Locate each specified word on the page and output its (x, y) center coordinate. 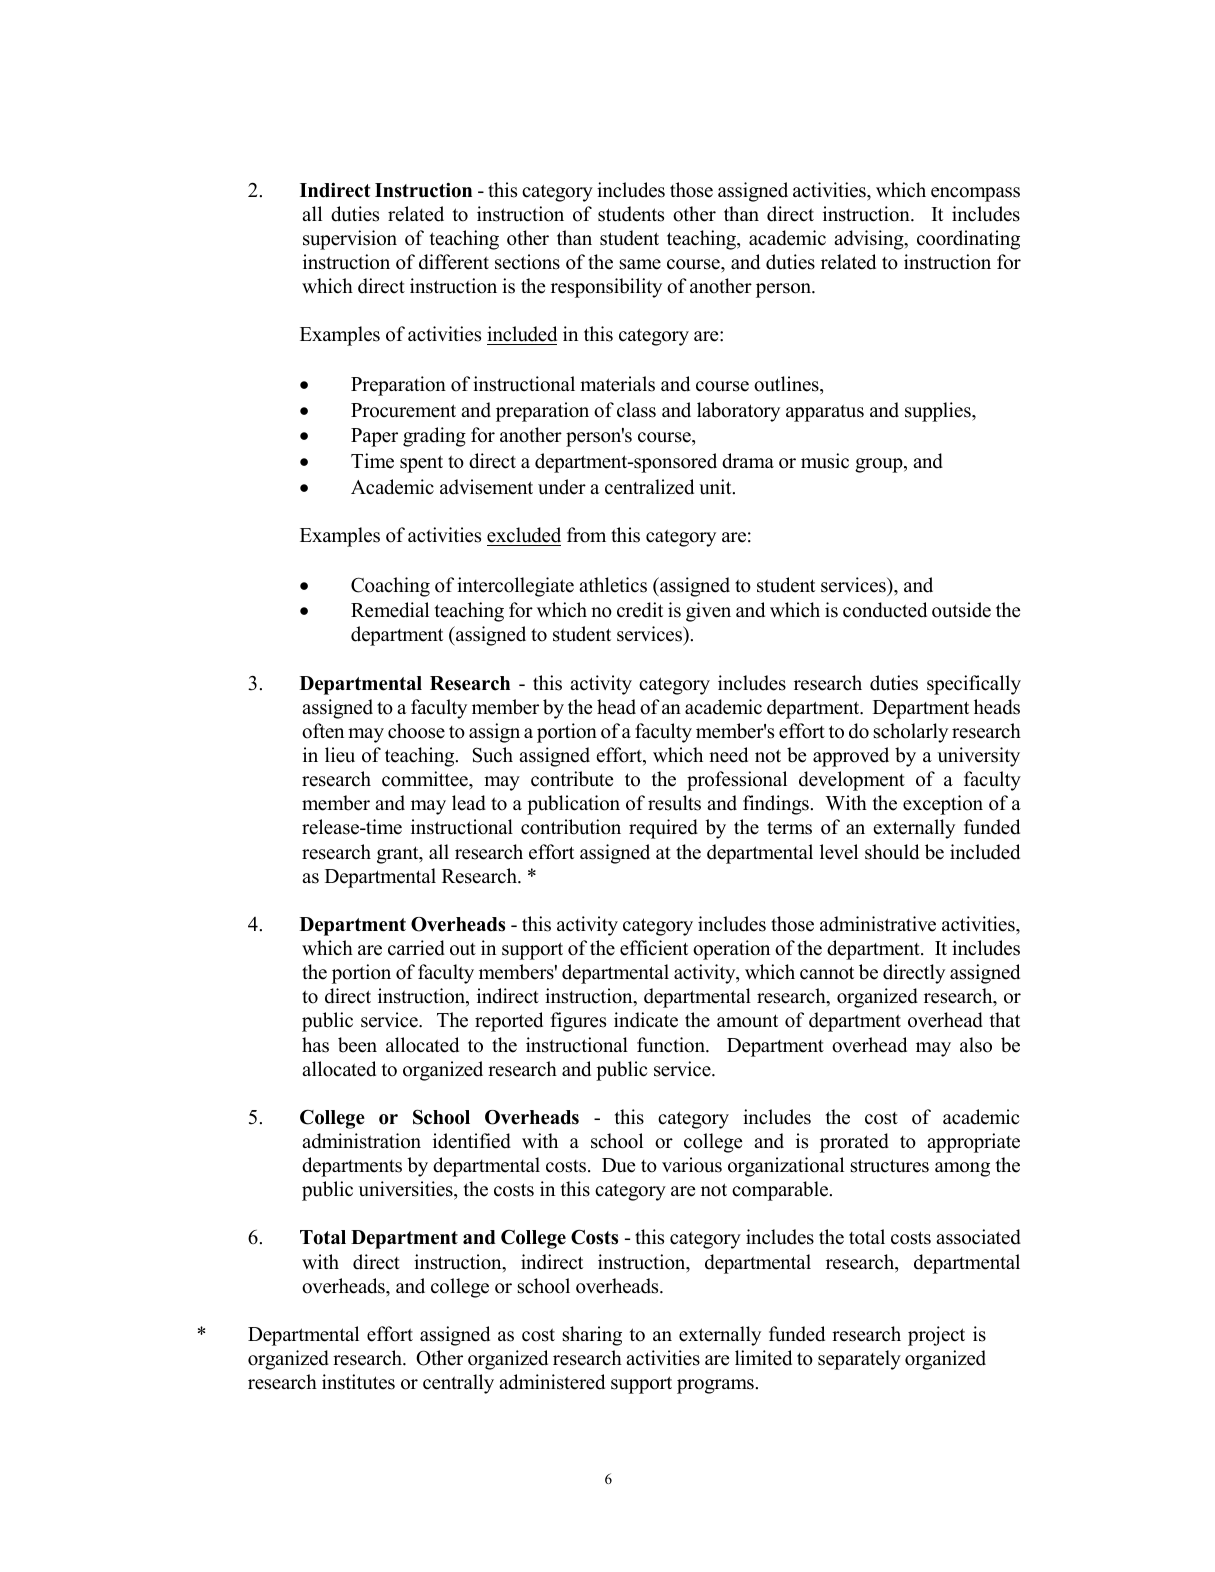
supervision (350, 240)
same (640, 264)
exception (943, 805)
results (674, 803)
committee (426, 780)
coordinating (968, 240)
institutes (358, 1382)
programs (715, 1386)
